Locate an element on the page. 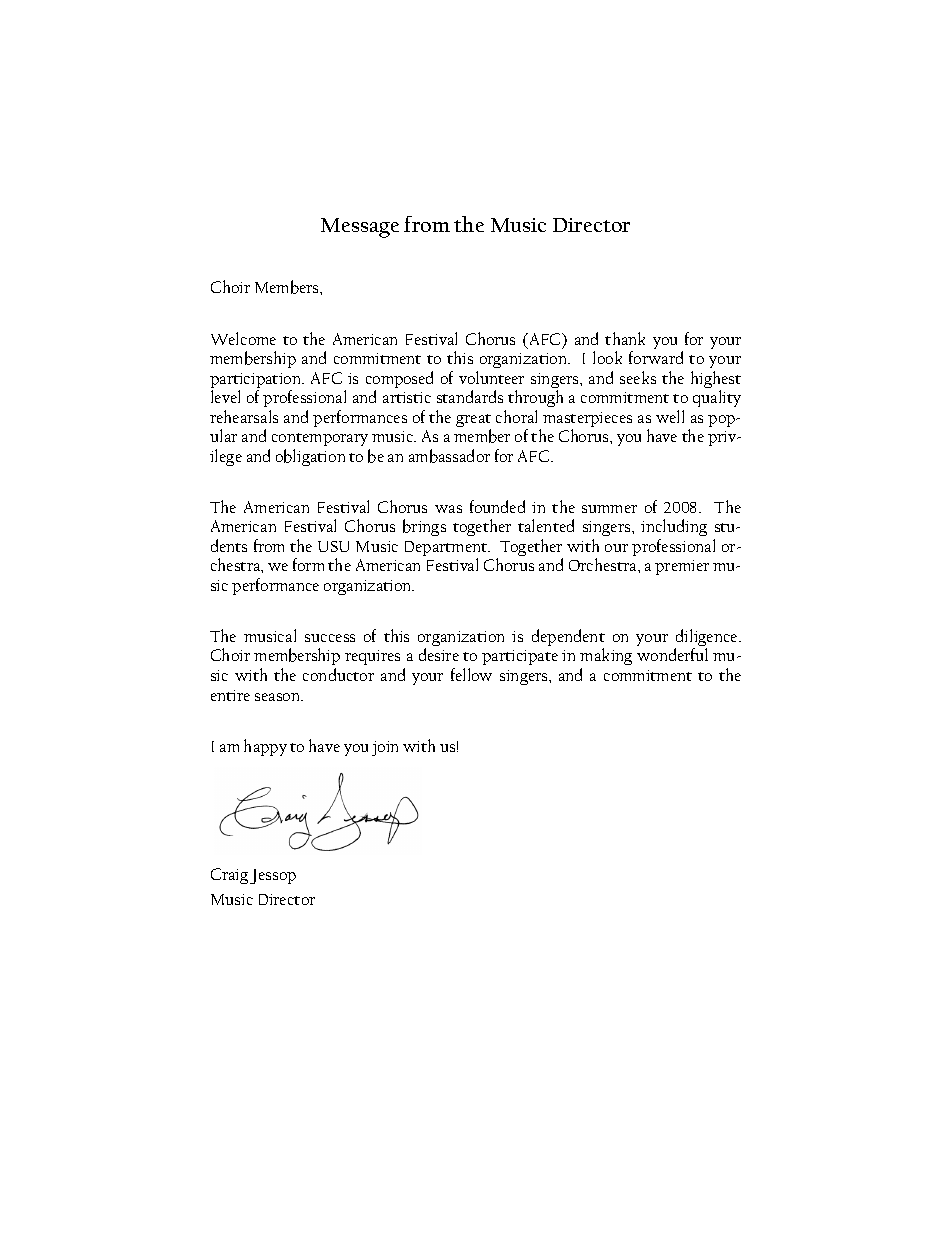 The image size is (952, 1233). thank is located at coordinates (625, 338).
